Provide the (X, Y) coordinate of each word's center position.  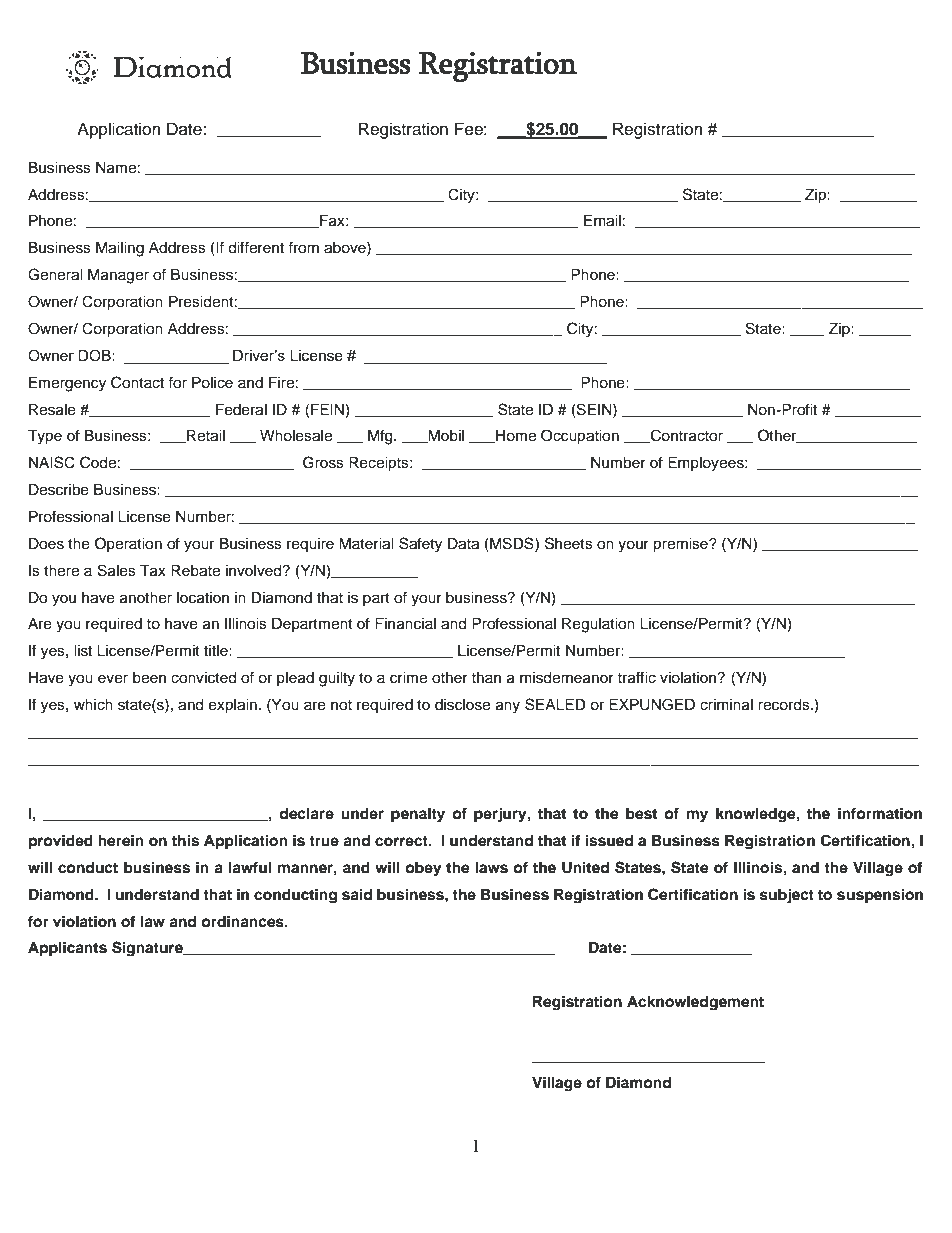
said (357, 894)
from (303, 247)
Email (602, 221)
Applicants (67, 949)
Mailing (120, 249)
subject (787, 896)
